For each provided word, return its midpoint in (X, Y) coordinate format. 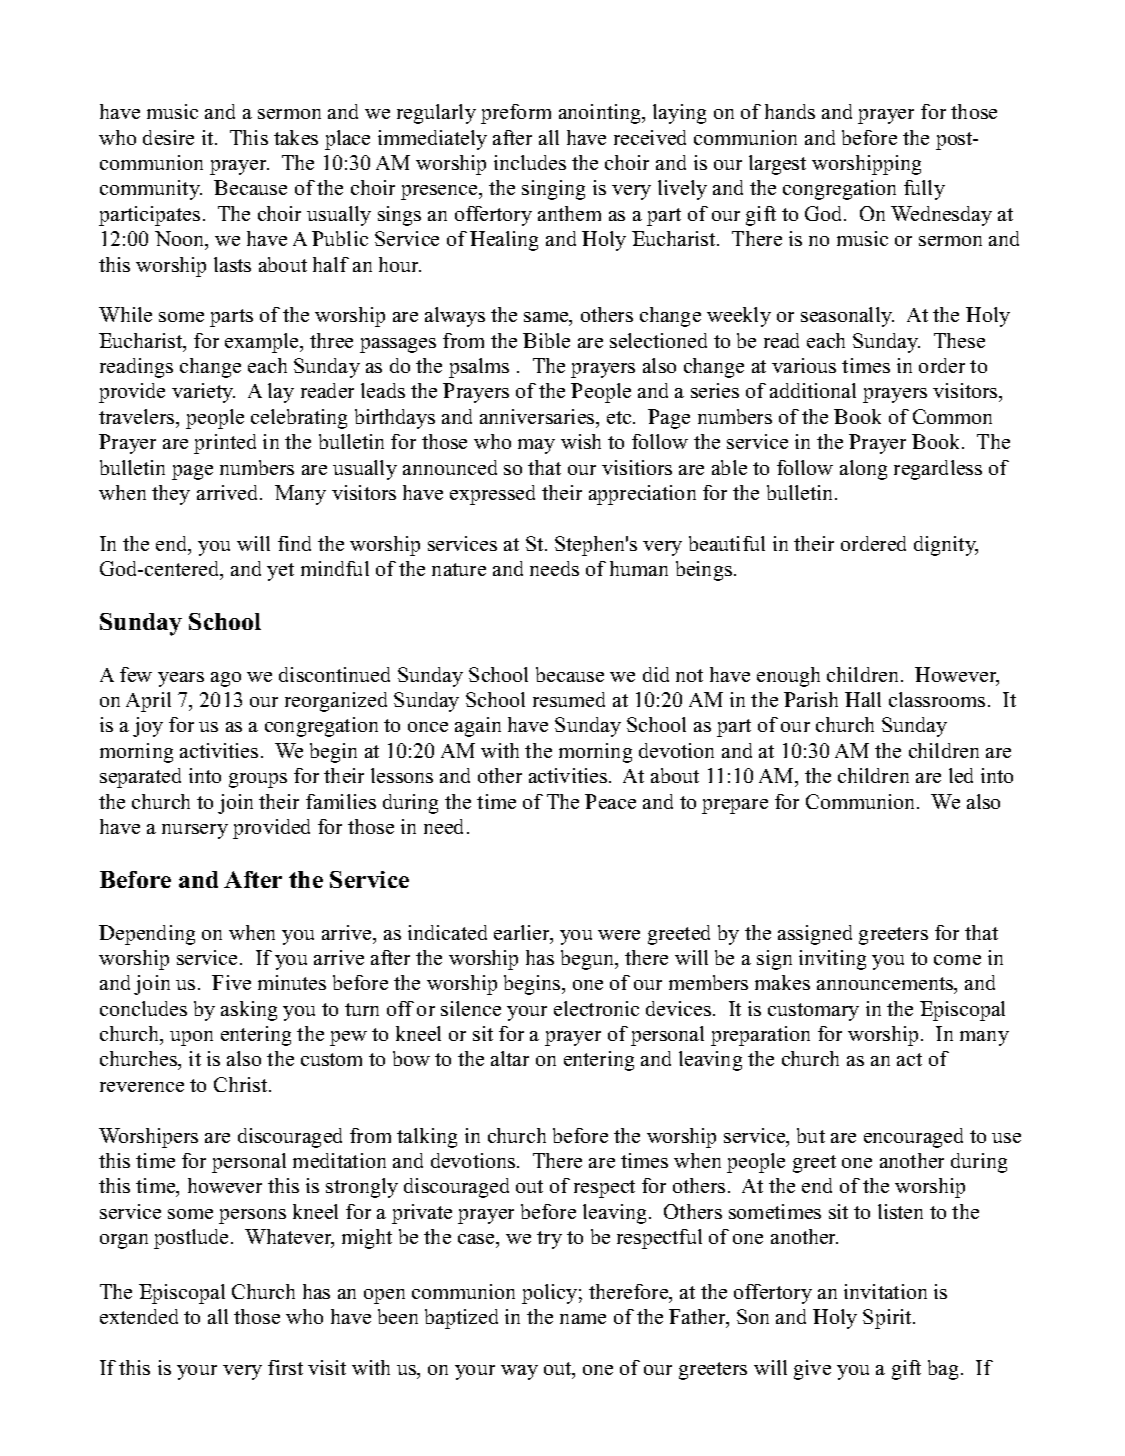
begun (589, 960)
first (285, 1367)
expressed (492, 495)
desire (168, 137)
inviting (832, 960)
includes (530, 162)
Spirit (888, 1319)
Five (231, 982)
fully (924, 190)
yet (280, 572)
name (583, 1319)
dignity (946, 546)
